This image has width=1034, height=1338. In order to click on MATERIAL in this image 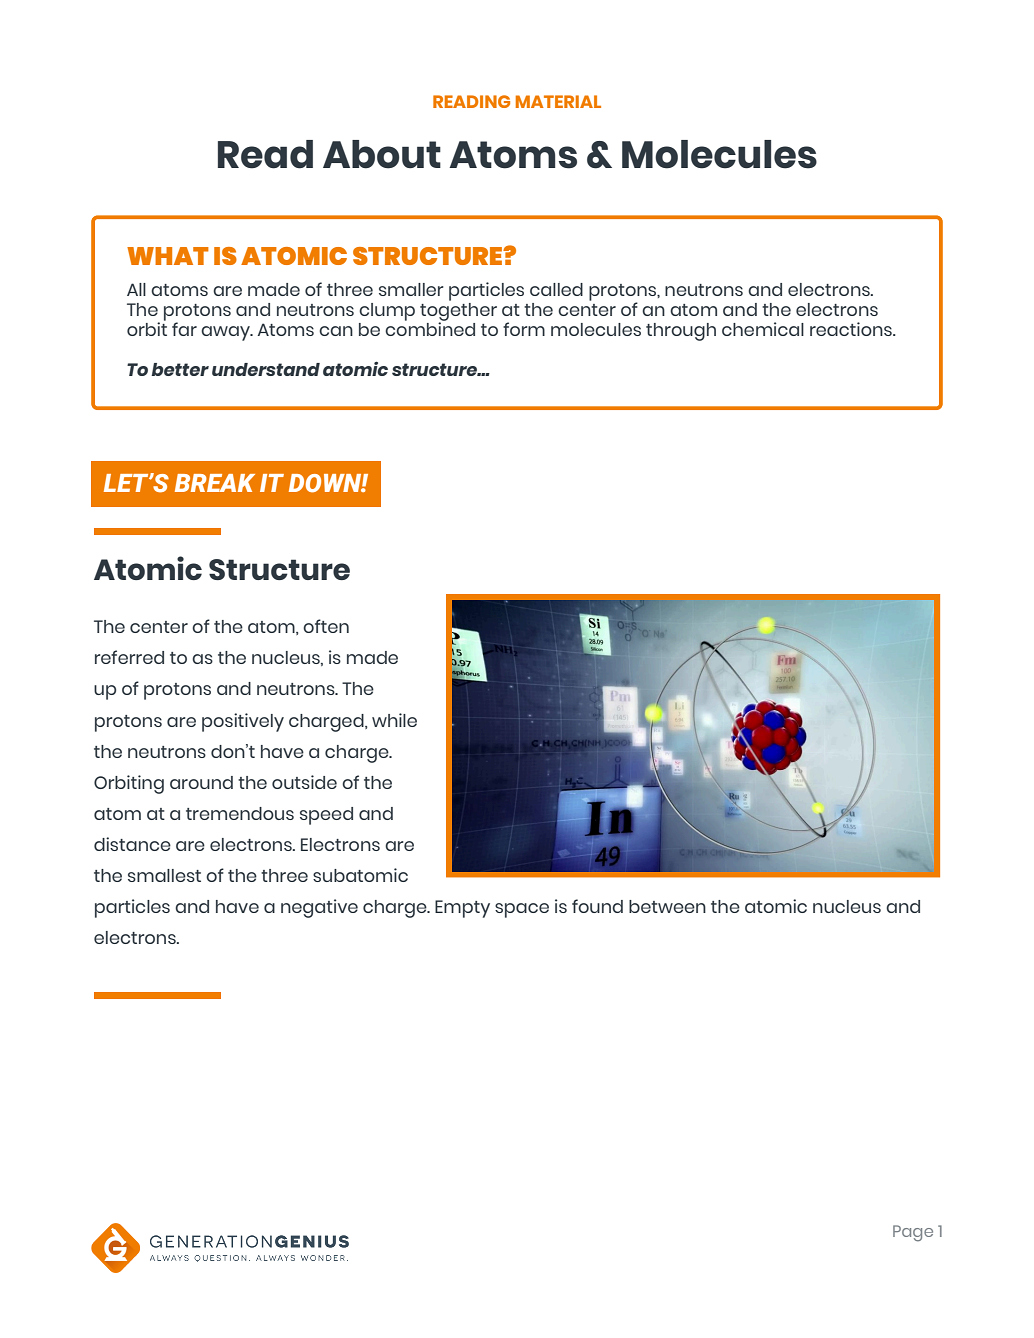, I will do `click(558, 101)`.
